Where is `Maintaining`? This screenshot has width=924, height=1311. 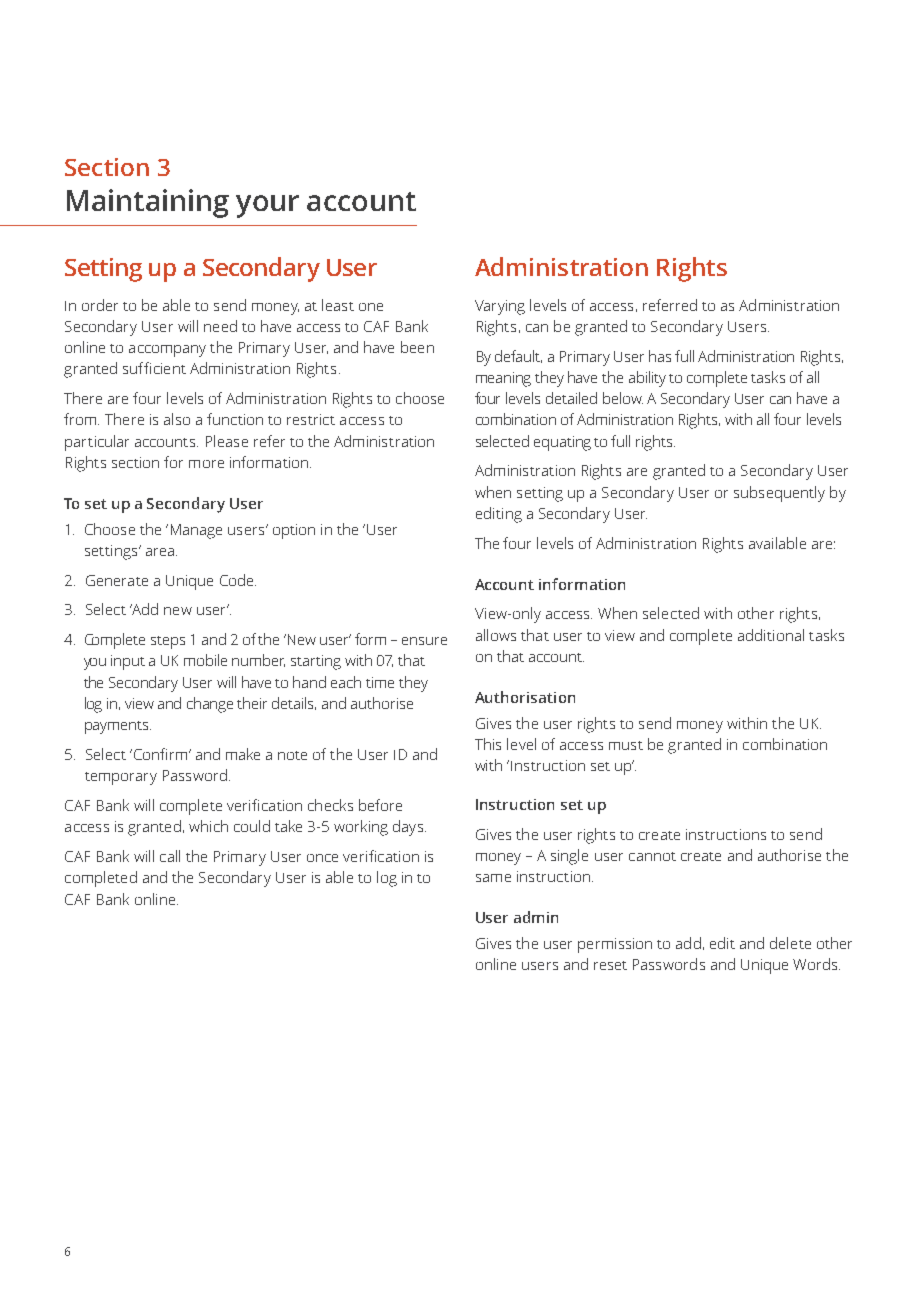
Maintaining is located at coordinates (148, 203).
